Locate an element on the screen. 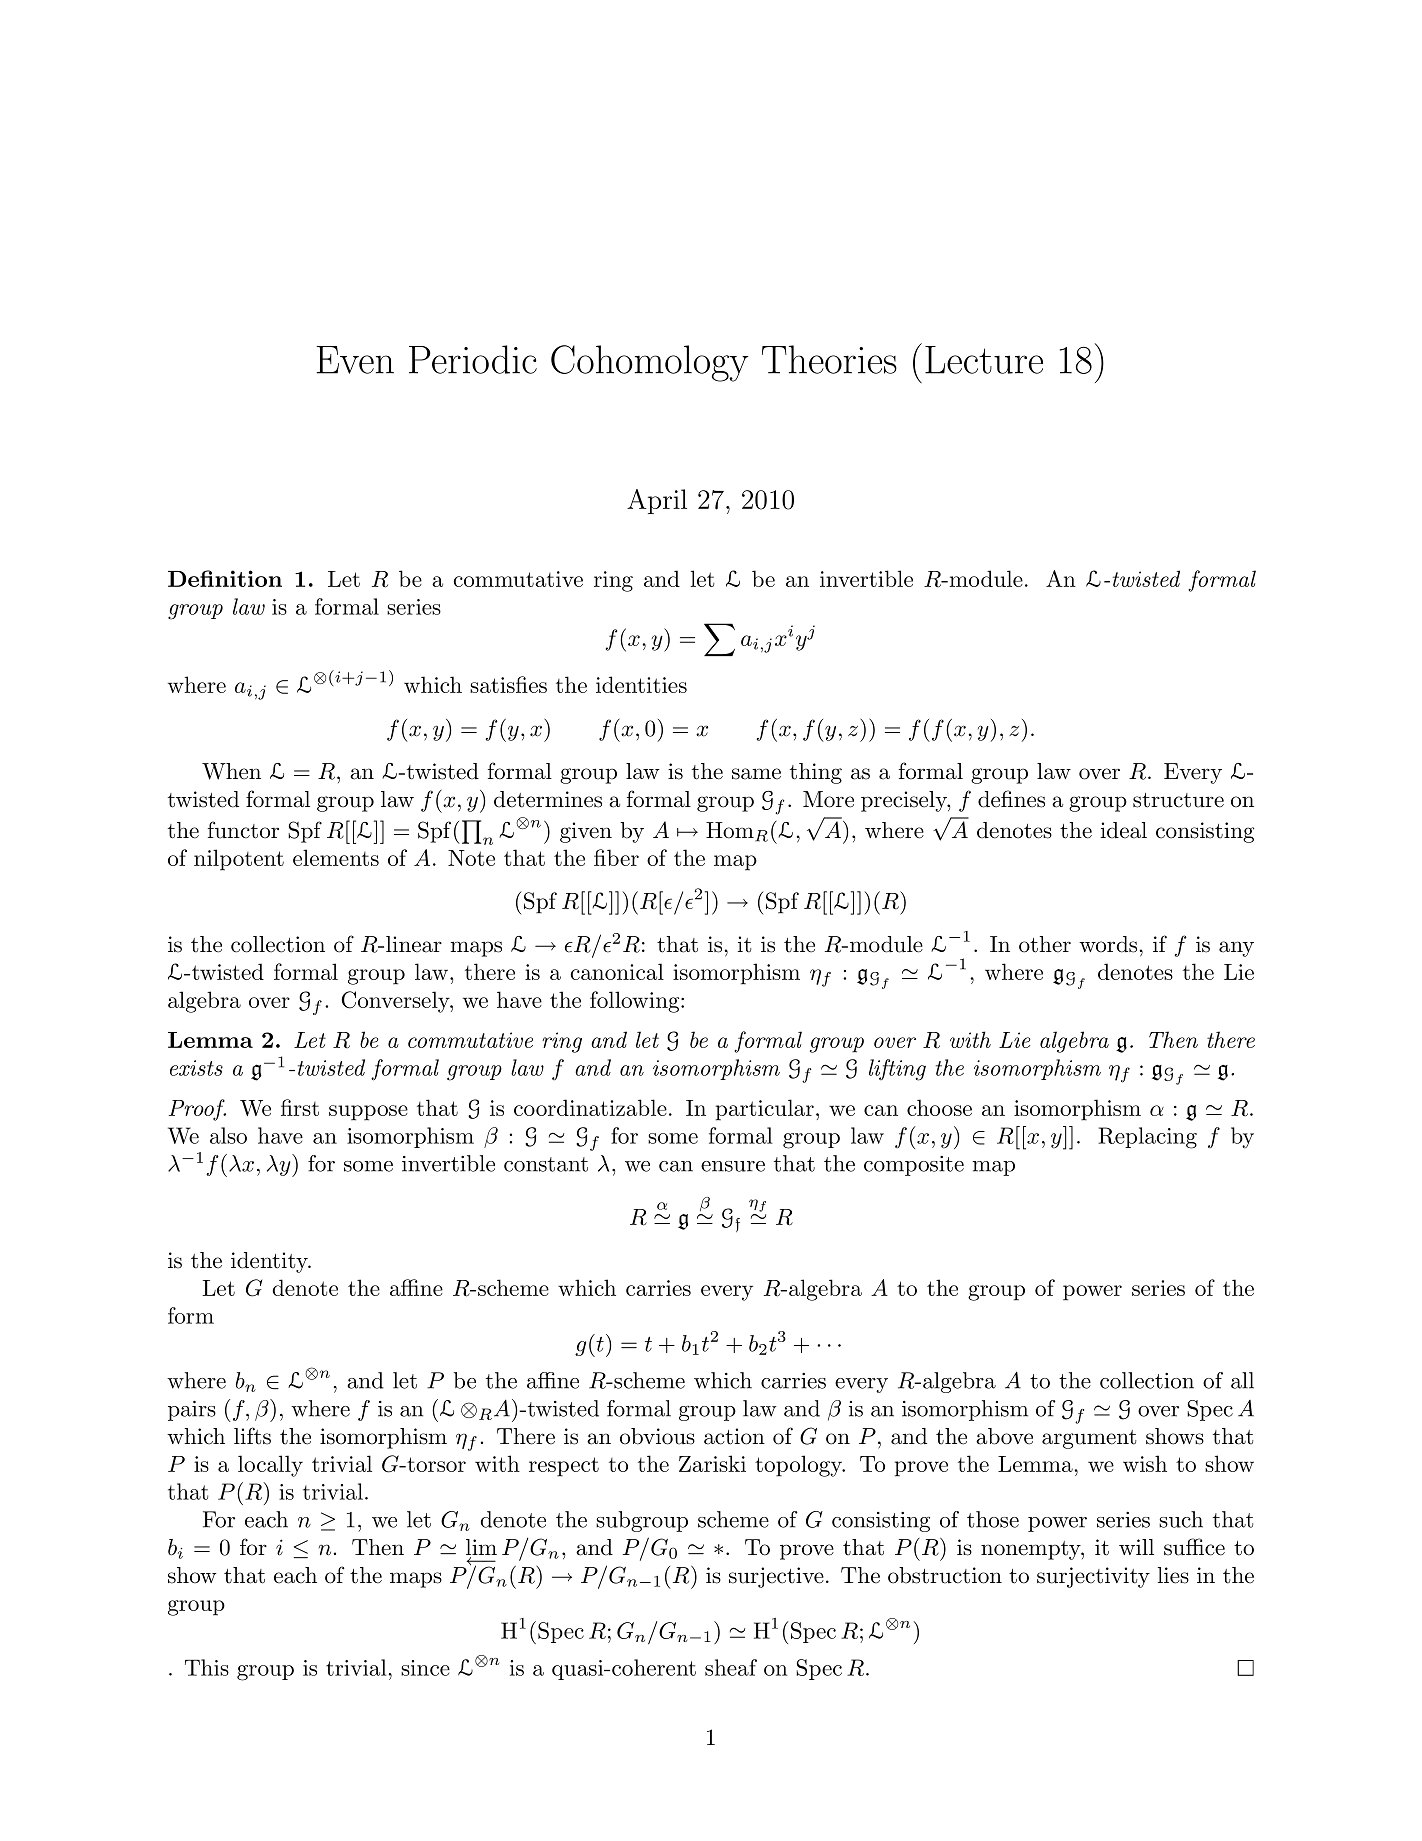 The height and width of the screenshot is (1841, 1422). Lecture is located at coordinates (984, 360).
